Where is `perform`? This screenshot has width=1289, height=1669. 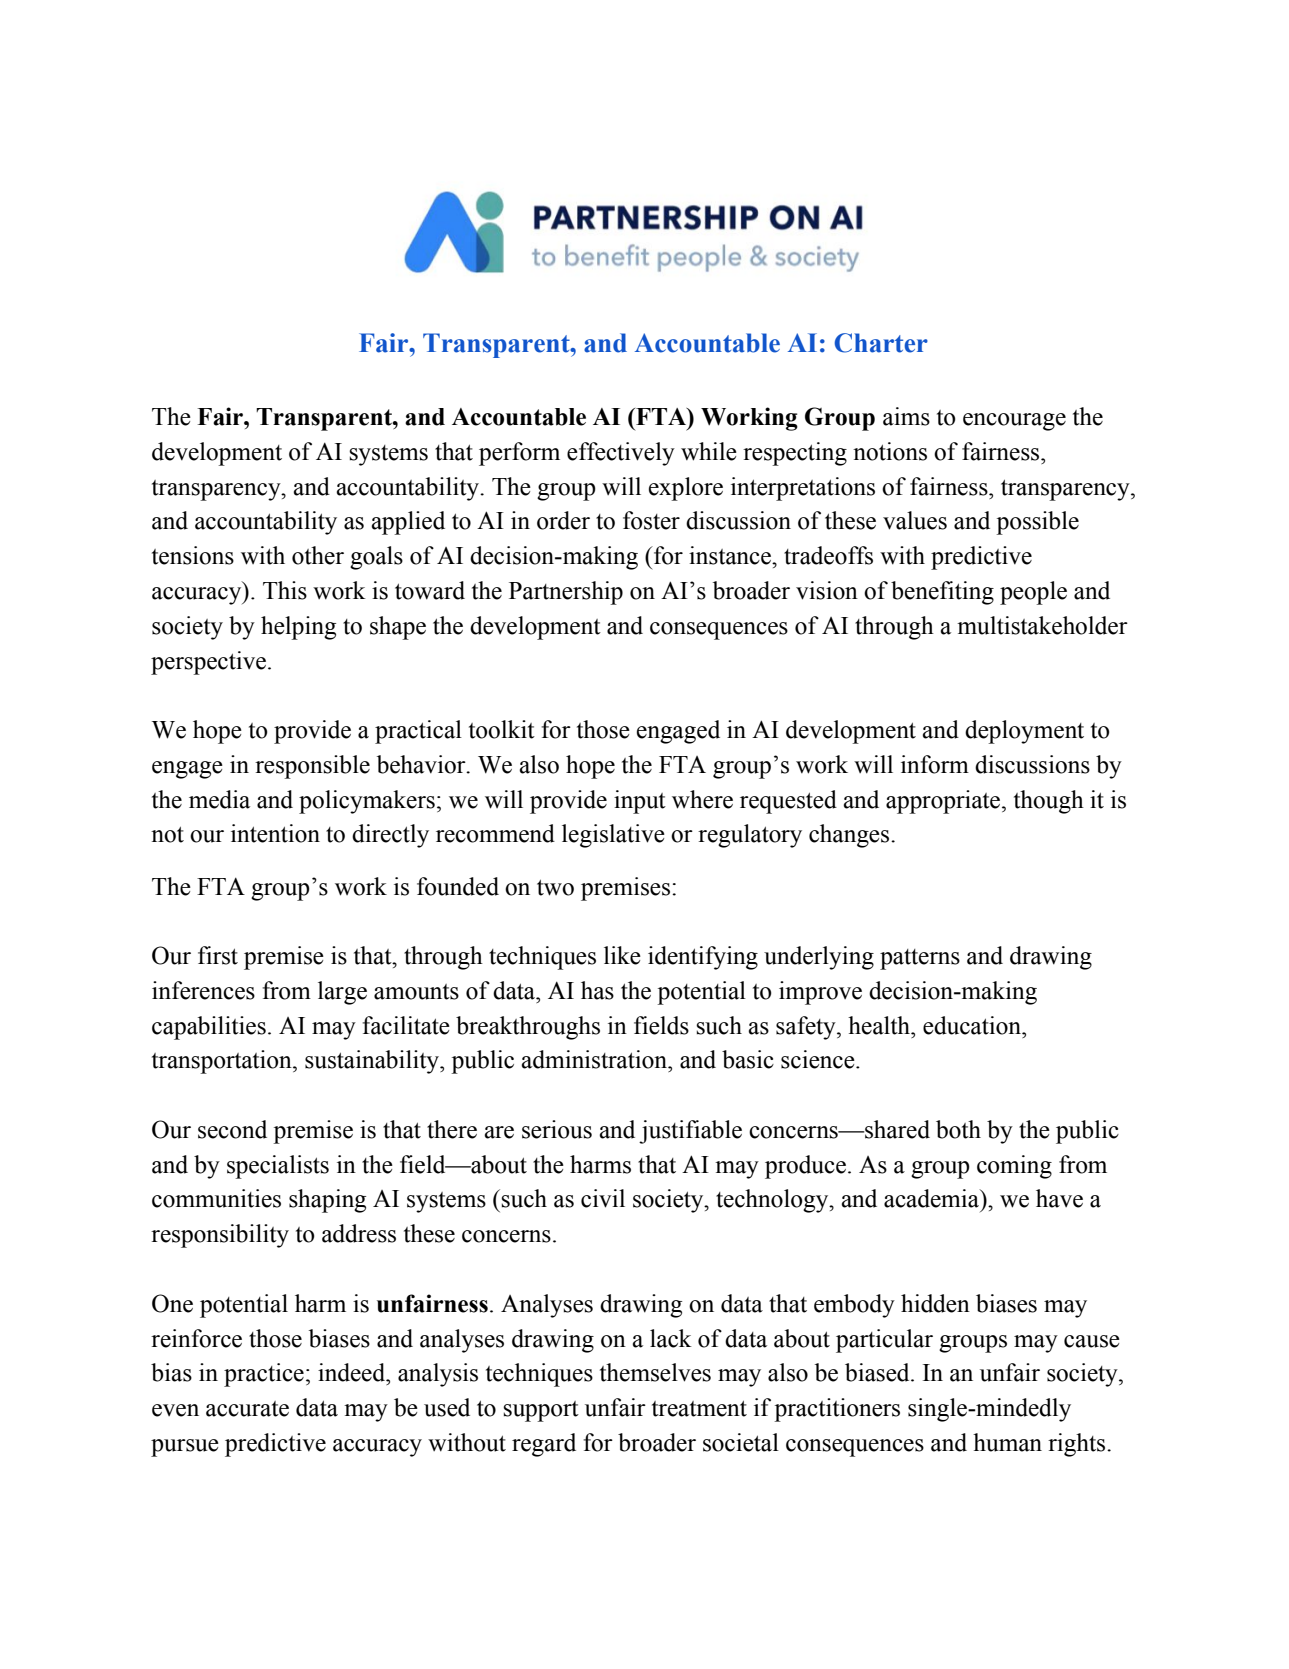 perform is located at coordinates (519, 454).
